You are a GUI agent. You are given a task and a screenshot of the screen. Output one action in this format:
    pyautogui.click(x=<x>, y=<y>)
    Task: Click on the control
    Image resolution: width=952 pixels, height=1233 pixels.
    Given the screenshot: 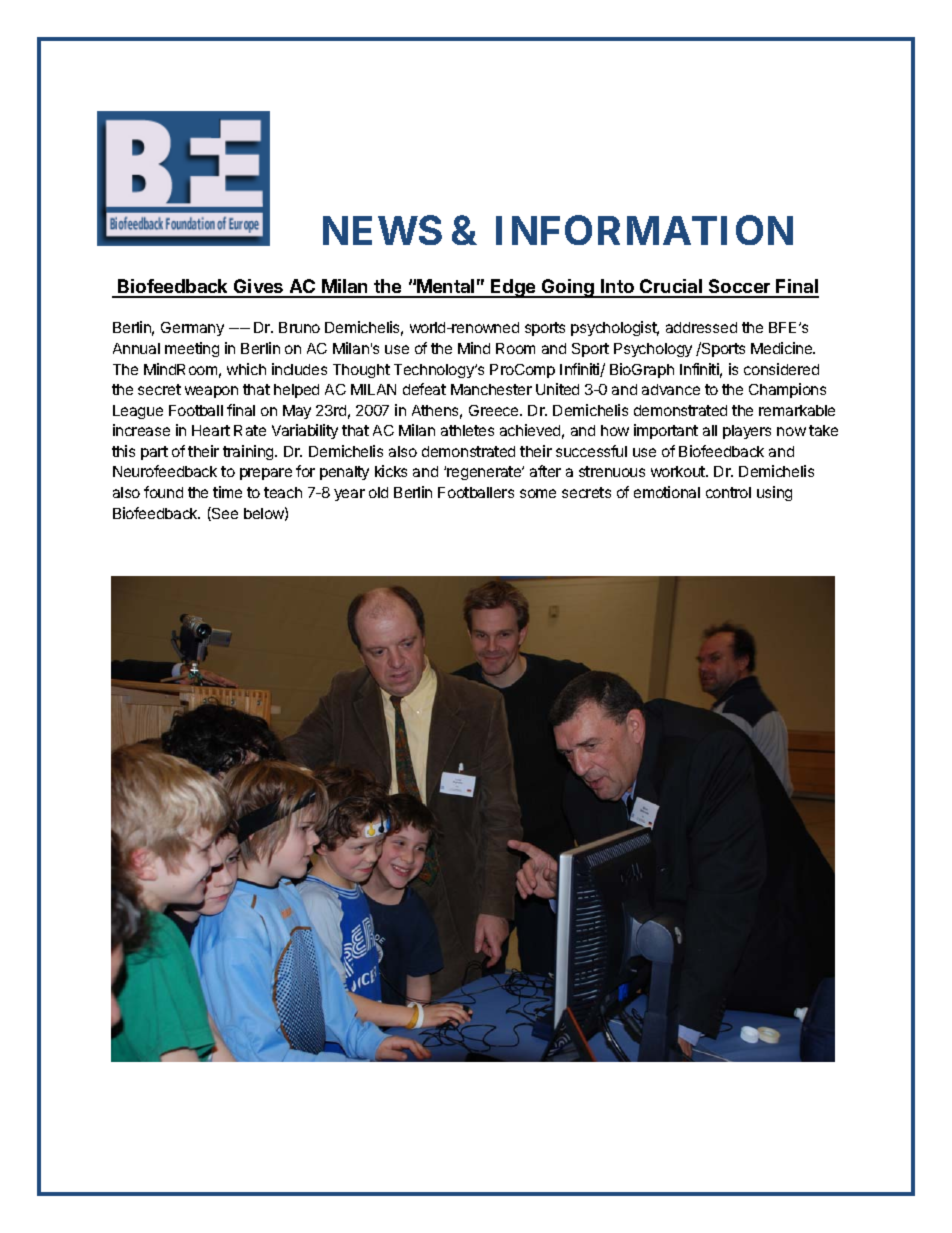 What is the action you would take?
    pyautogui.click(x=728, y=492)
